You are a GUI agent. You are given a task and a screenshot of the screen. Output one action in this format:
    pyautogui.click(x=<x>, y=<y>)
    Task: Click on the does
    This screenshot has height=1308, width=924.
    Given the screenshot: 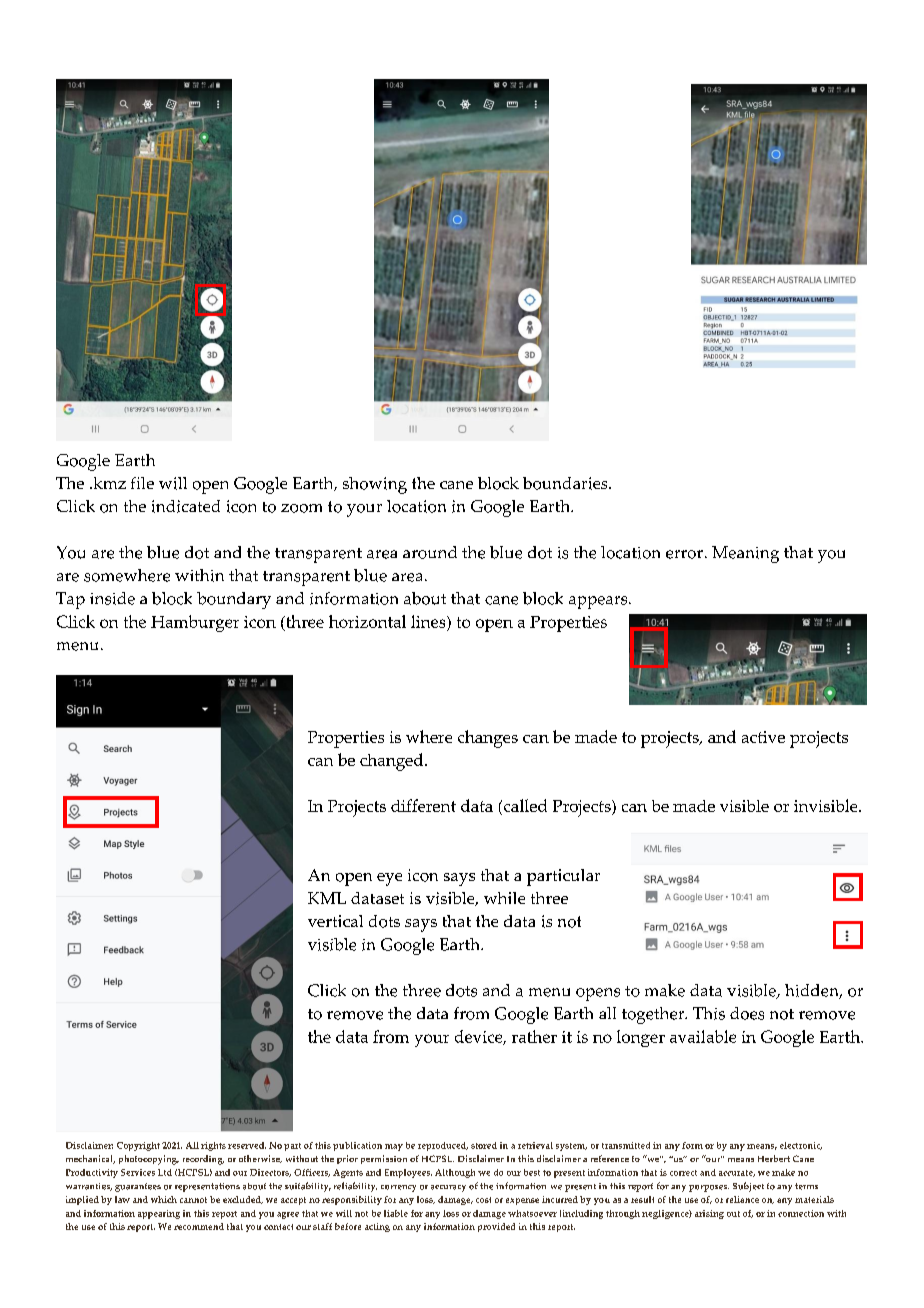 What is the action you would take?
    pyautogui.click(x=747, y=1013)
